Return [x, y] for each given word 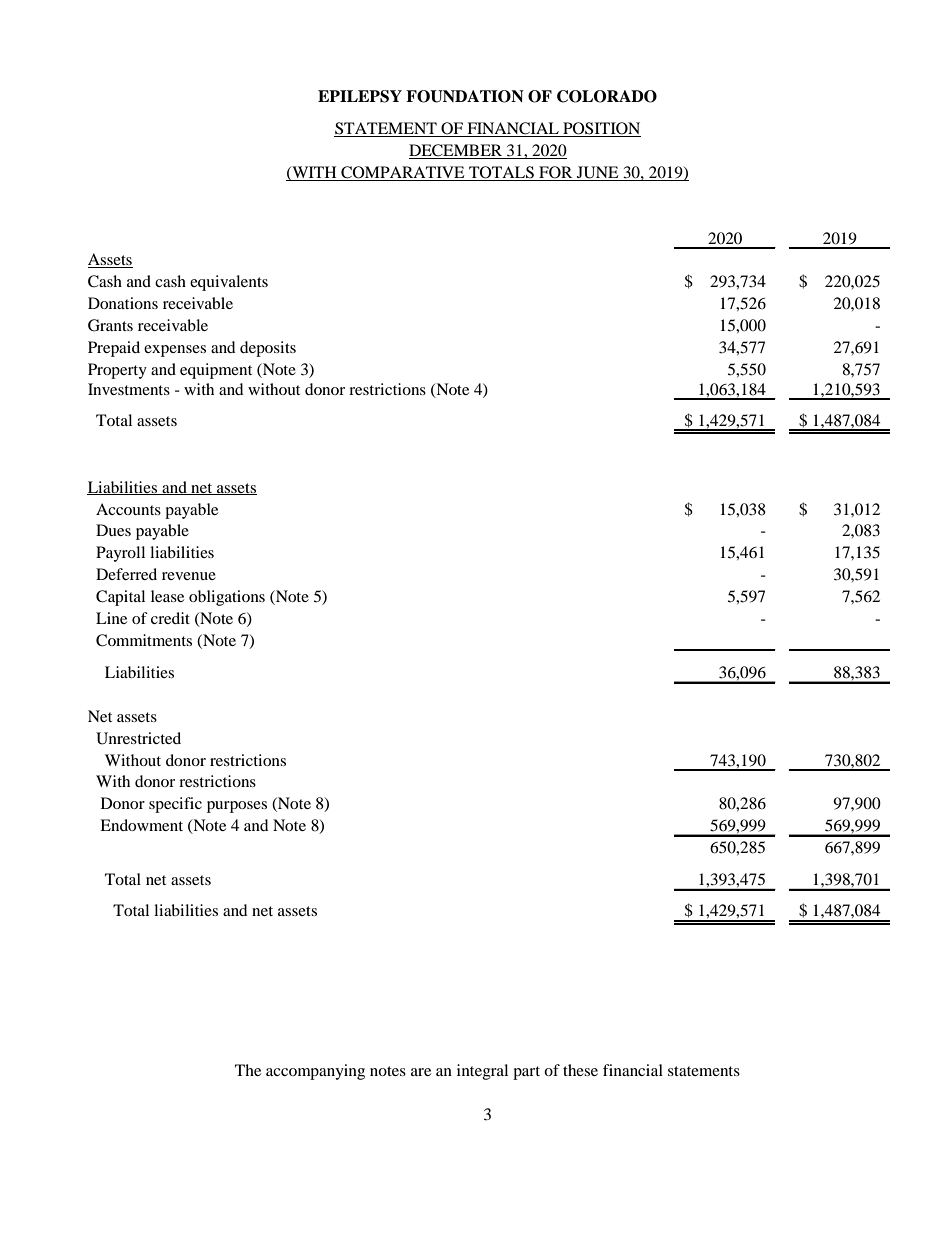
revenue [189, 576]
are [421, 1072]
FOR [556, 173]
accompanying [315, 1072]
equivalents [229, 283]
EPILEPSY [360, 96]
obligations [227, 598]
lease [167, 596]
